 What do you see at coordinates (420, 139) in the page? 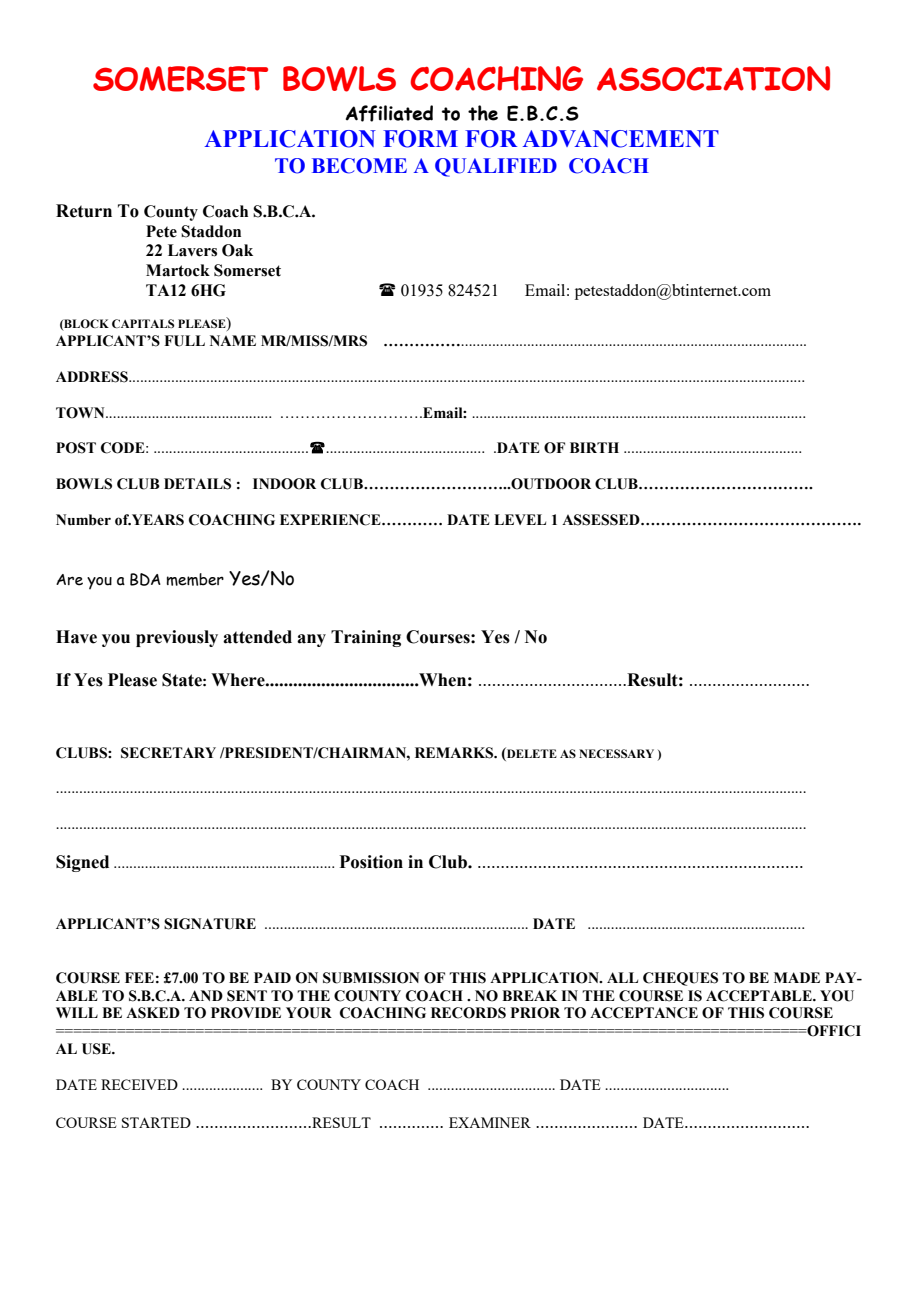
I see `FORM` at bounding box center [420, 139].
